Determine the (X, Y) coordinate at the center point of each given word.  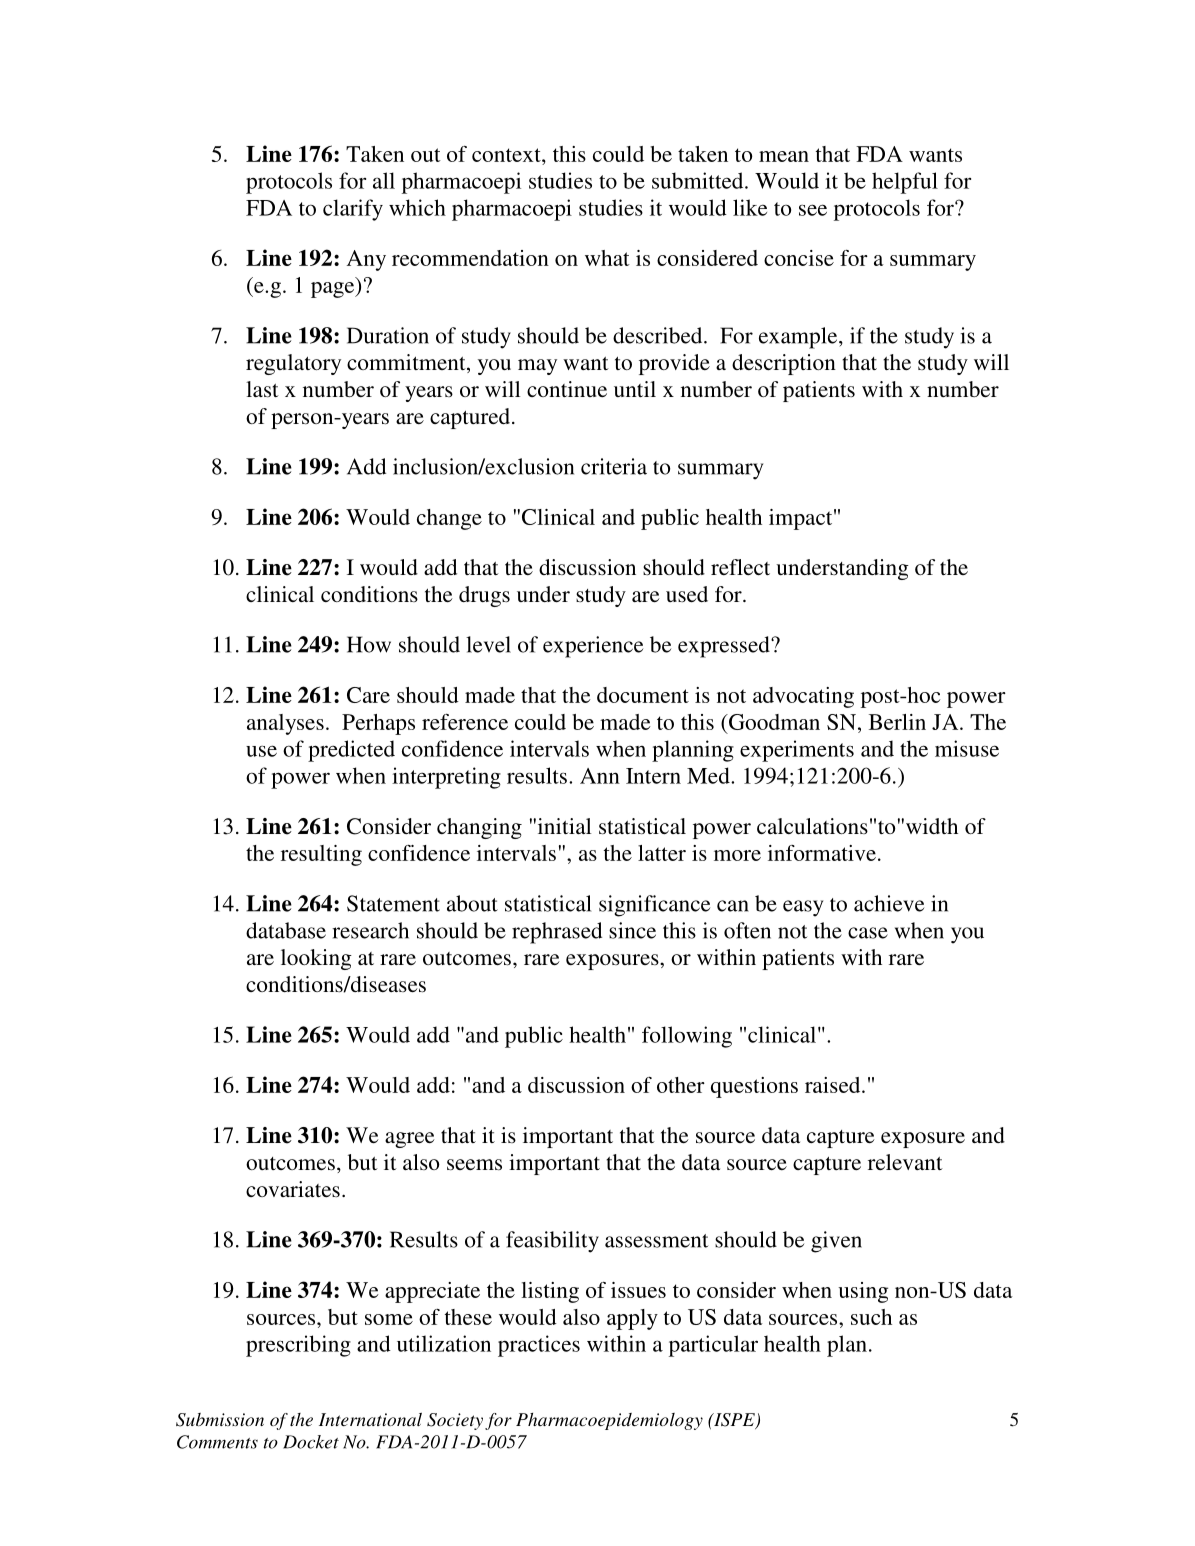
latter (662, 853)
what (607, 258)
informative (822, 853)
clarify (353, 210)
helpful (905, 183)
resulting (321, 855)
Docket (311, 1442)
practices (539, 1346)
